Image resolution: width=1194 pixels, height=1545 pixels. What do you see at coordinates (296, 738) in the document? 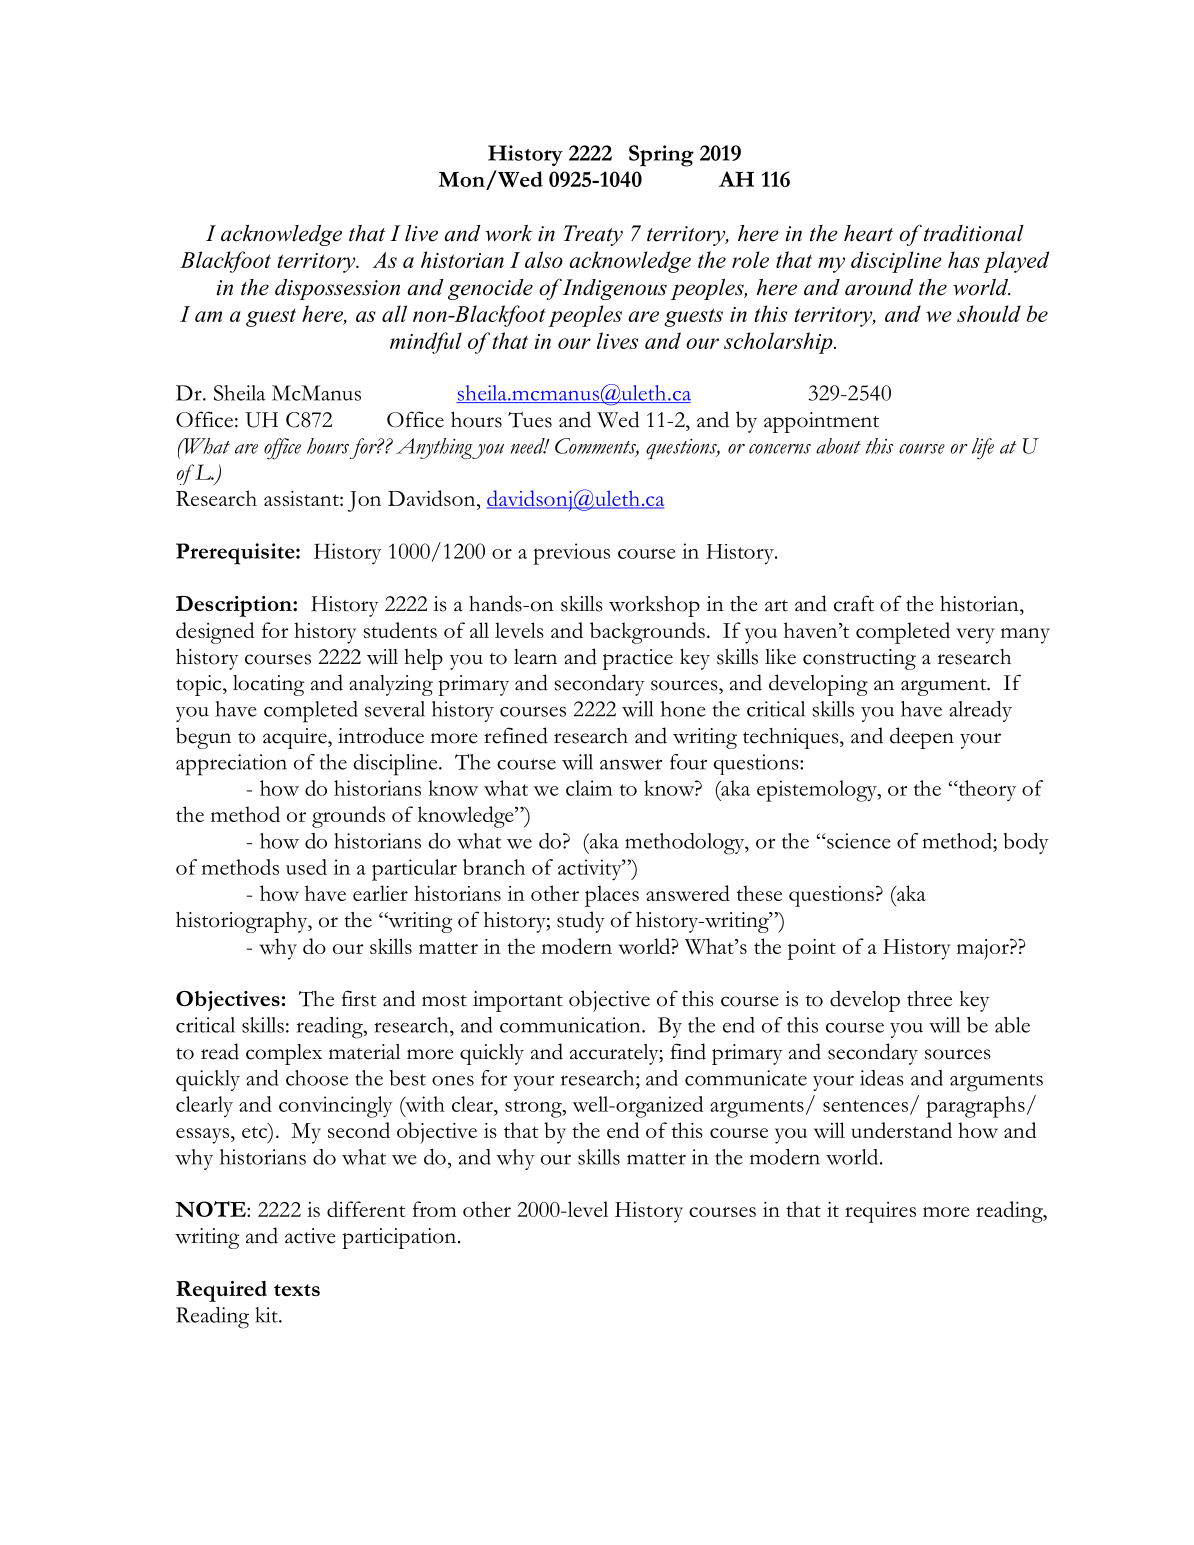
I see `acquire` at bounding box center [296, 738].
